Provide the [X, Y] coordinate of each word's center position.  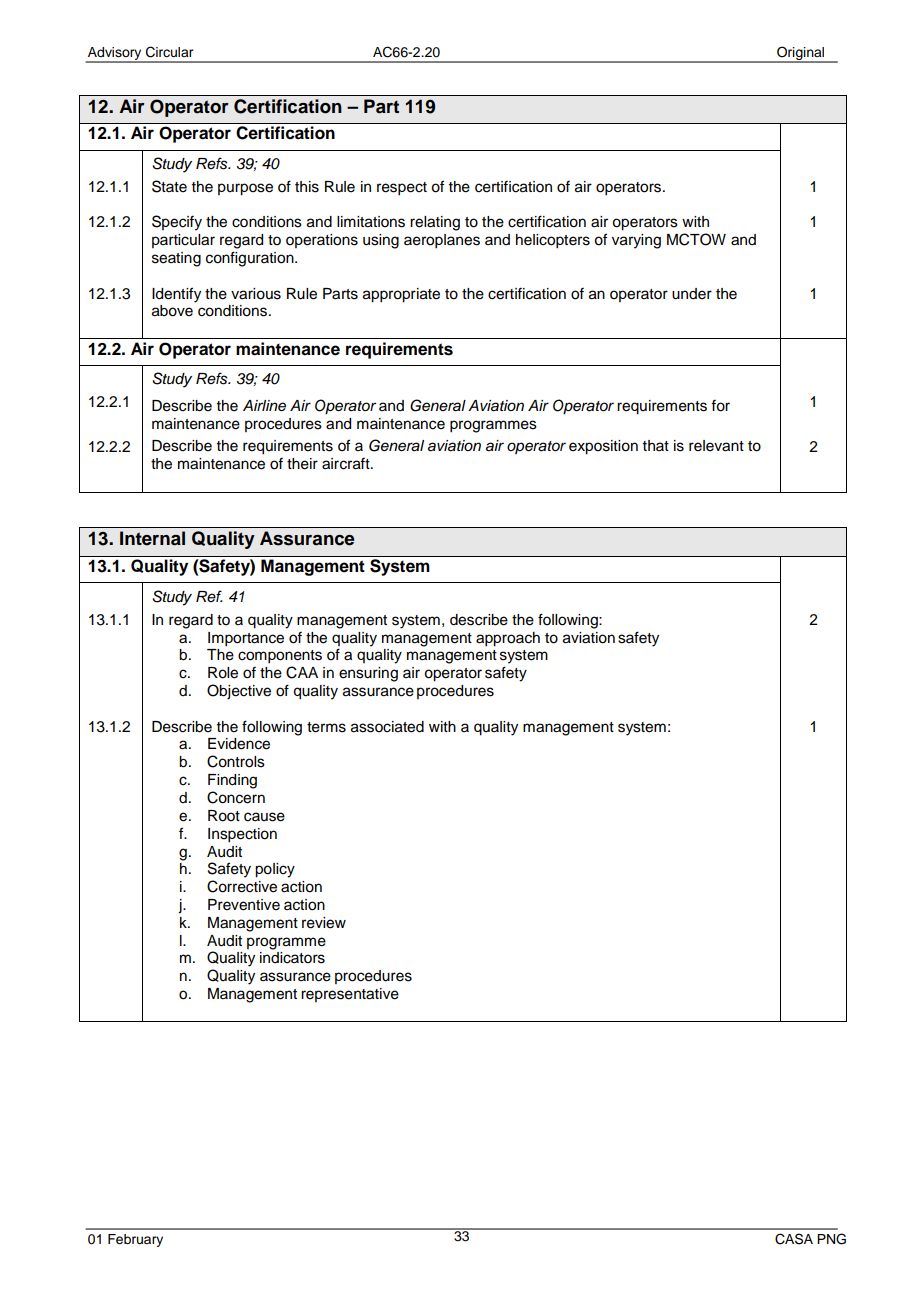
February [135, 1240]
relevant [716, 446]
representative [350, 995]
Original [800, 54]
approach [508, 639]
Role [223, 673]
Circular [169, 52]
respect [402, 189]
